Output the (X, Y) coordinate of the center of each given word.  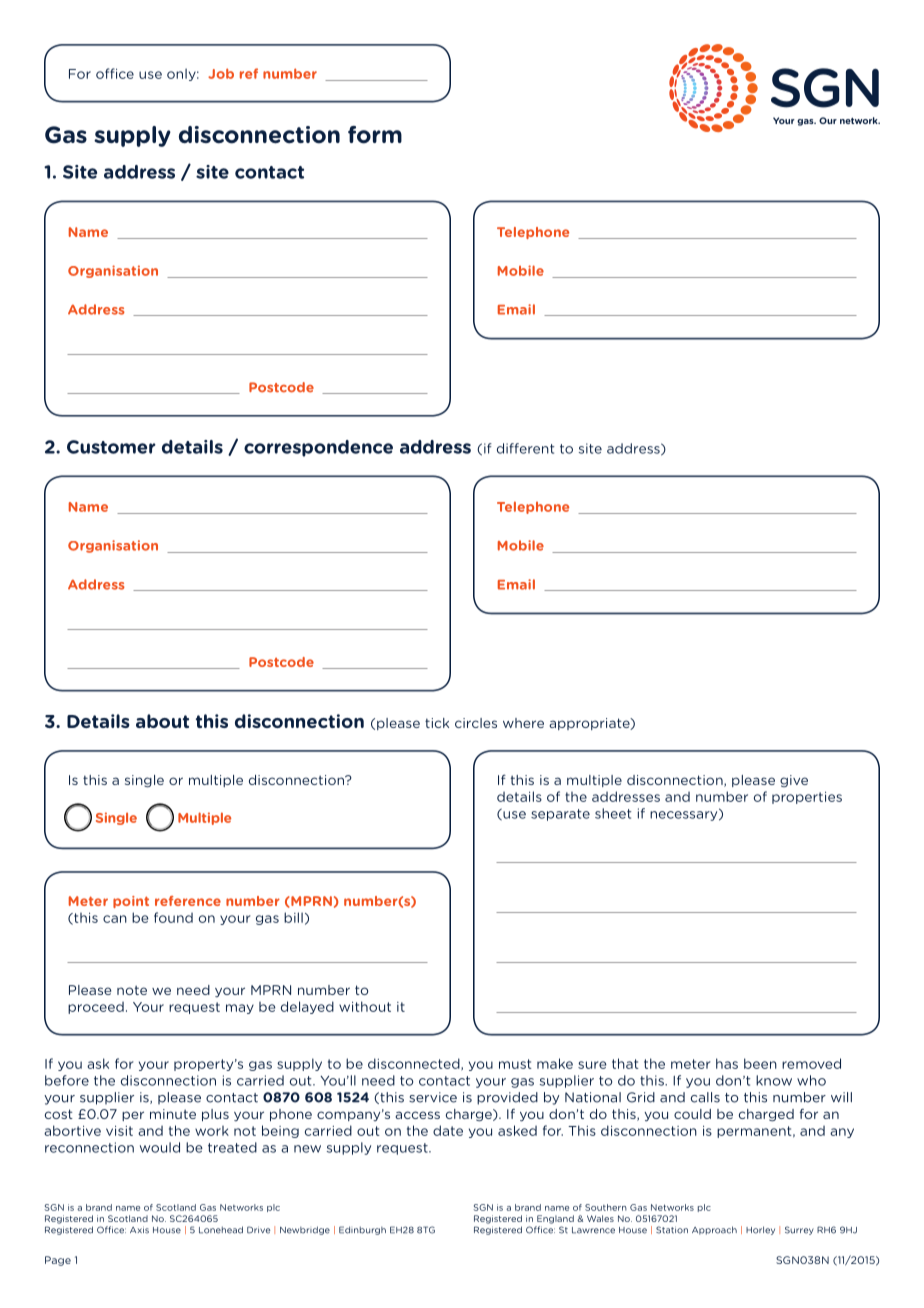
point (131, 902)
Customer (111, 447)
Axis (139, 1230)
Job (221, 73)
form (375, 135)
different (526, 448)
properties (807, 798)
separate (560, 815)
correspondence (318, 448)
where (523, 723)
